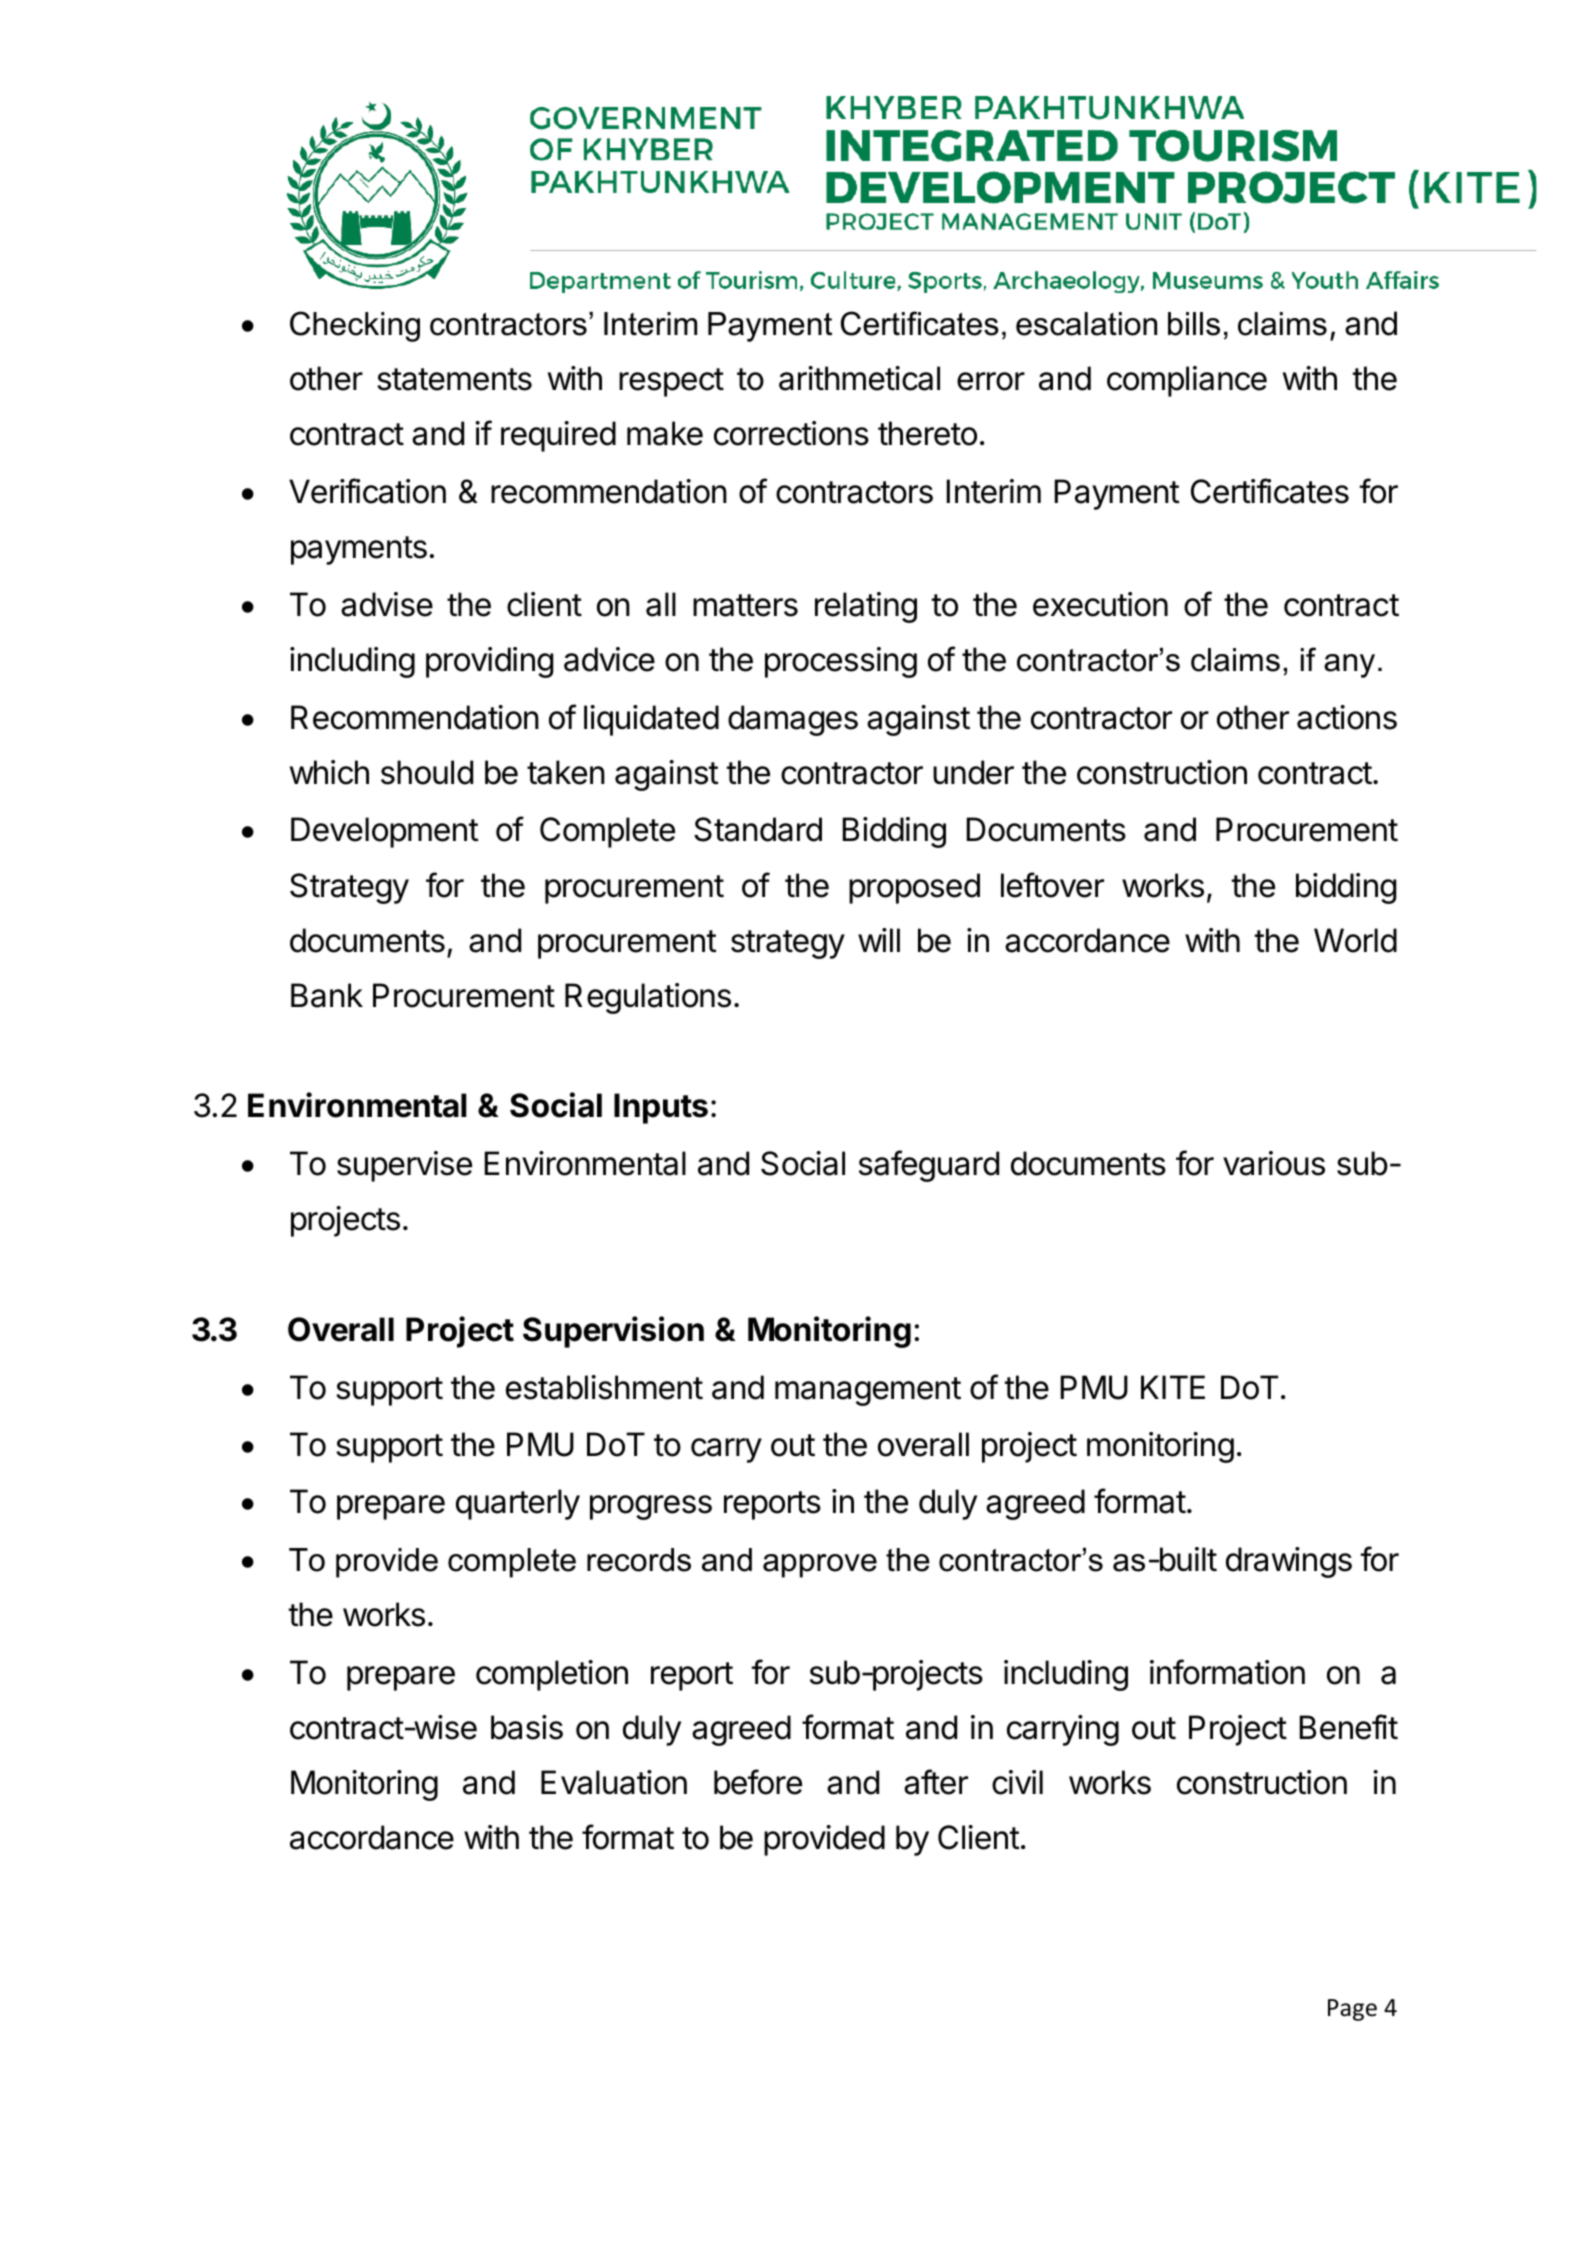 The height and width of the screenshot is (2249, 1590). I want to click on Evaluation, so click(614, 1782).
